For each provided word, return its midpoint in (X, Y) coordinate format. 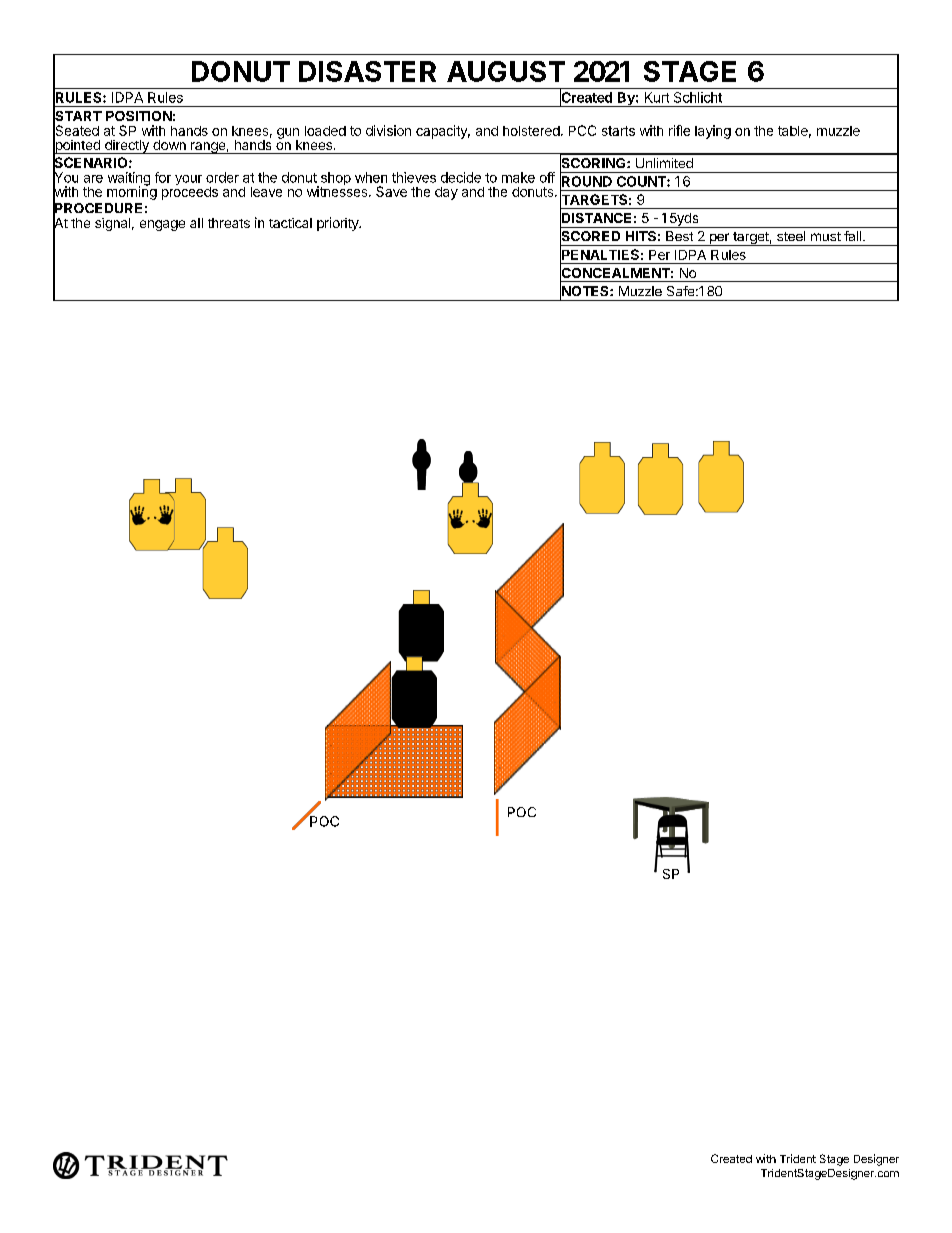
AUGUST (506, 71)
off (547, 177)
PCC (582, 130)
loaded (325, 131)
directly (126, 147)
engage (162, 225)
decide (461, 177)
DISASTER (367, 71)
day (446, 193)
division (388, 130)
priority (339, 224)
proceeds (190, 192)
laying (713, 132)
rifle (679, 130)
